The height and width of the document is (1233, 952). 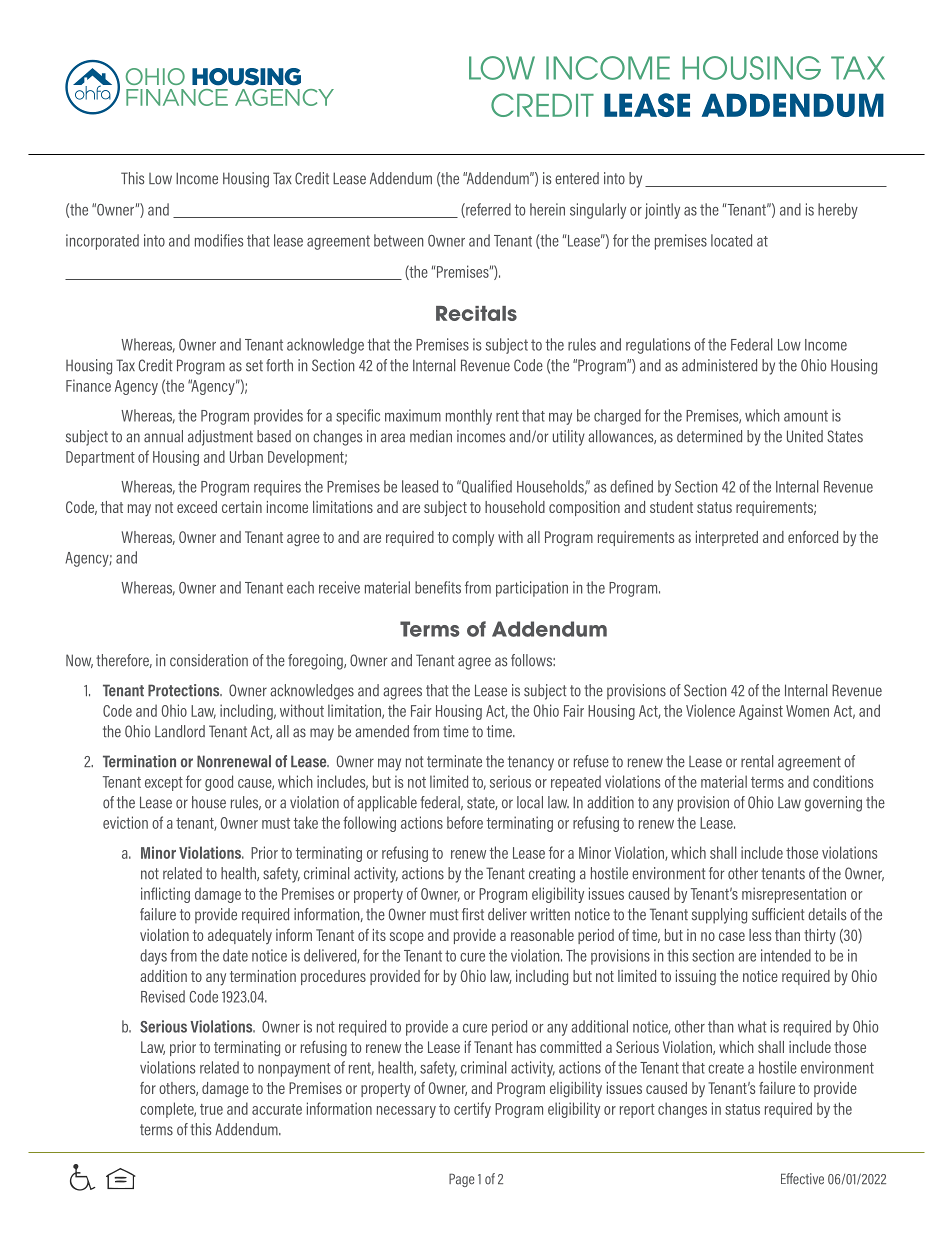 What do you see at coordinates (473, 539) in the document?
I see `comply` at bounding box center [473, 539].
